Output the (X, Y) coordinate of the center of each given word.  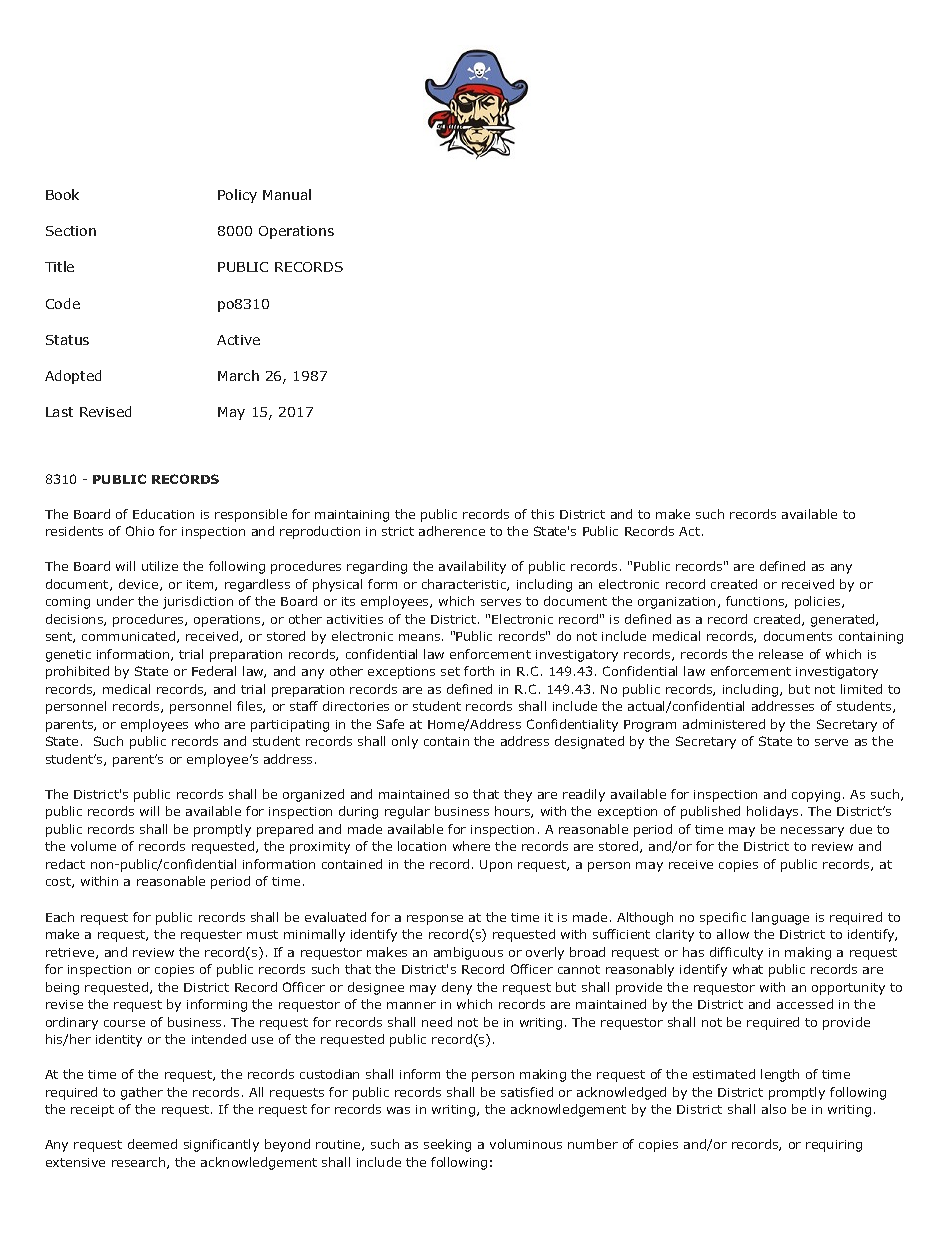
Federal (214, 671)
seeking (447, 1145)
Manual (287, 194)
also (774, 1109)
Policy (237, 196)
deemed (152, 1144)
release (781, 654)
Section (71, 231)
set (450, 671)
